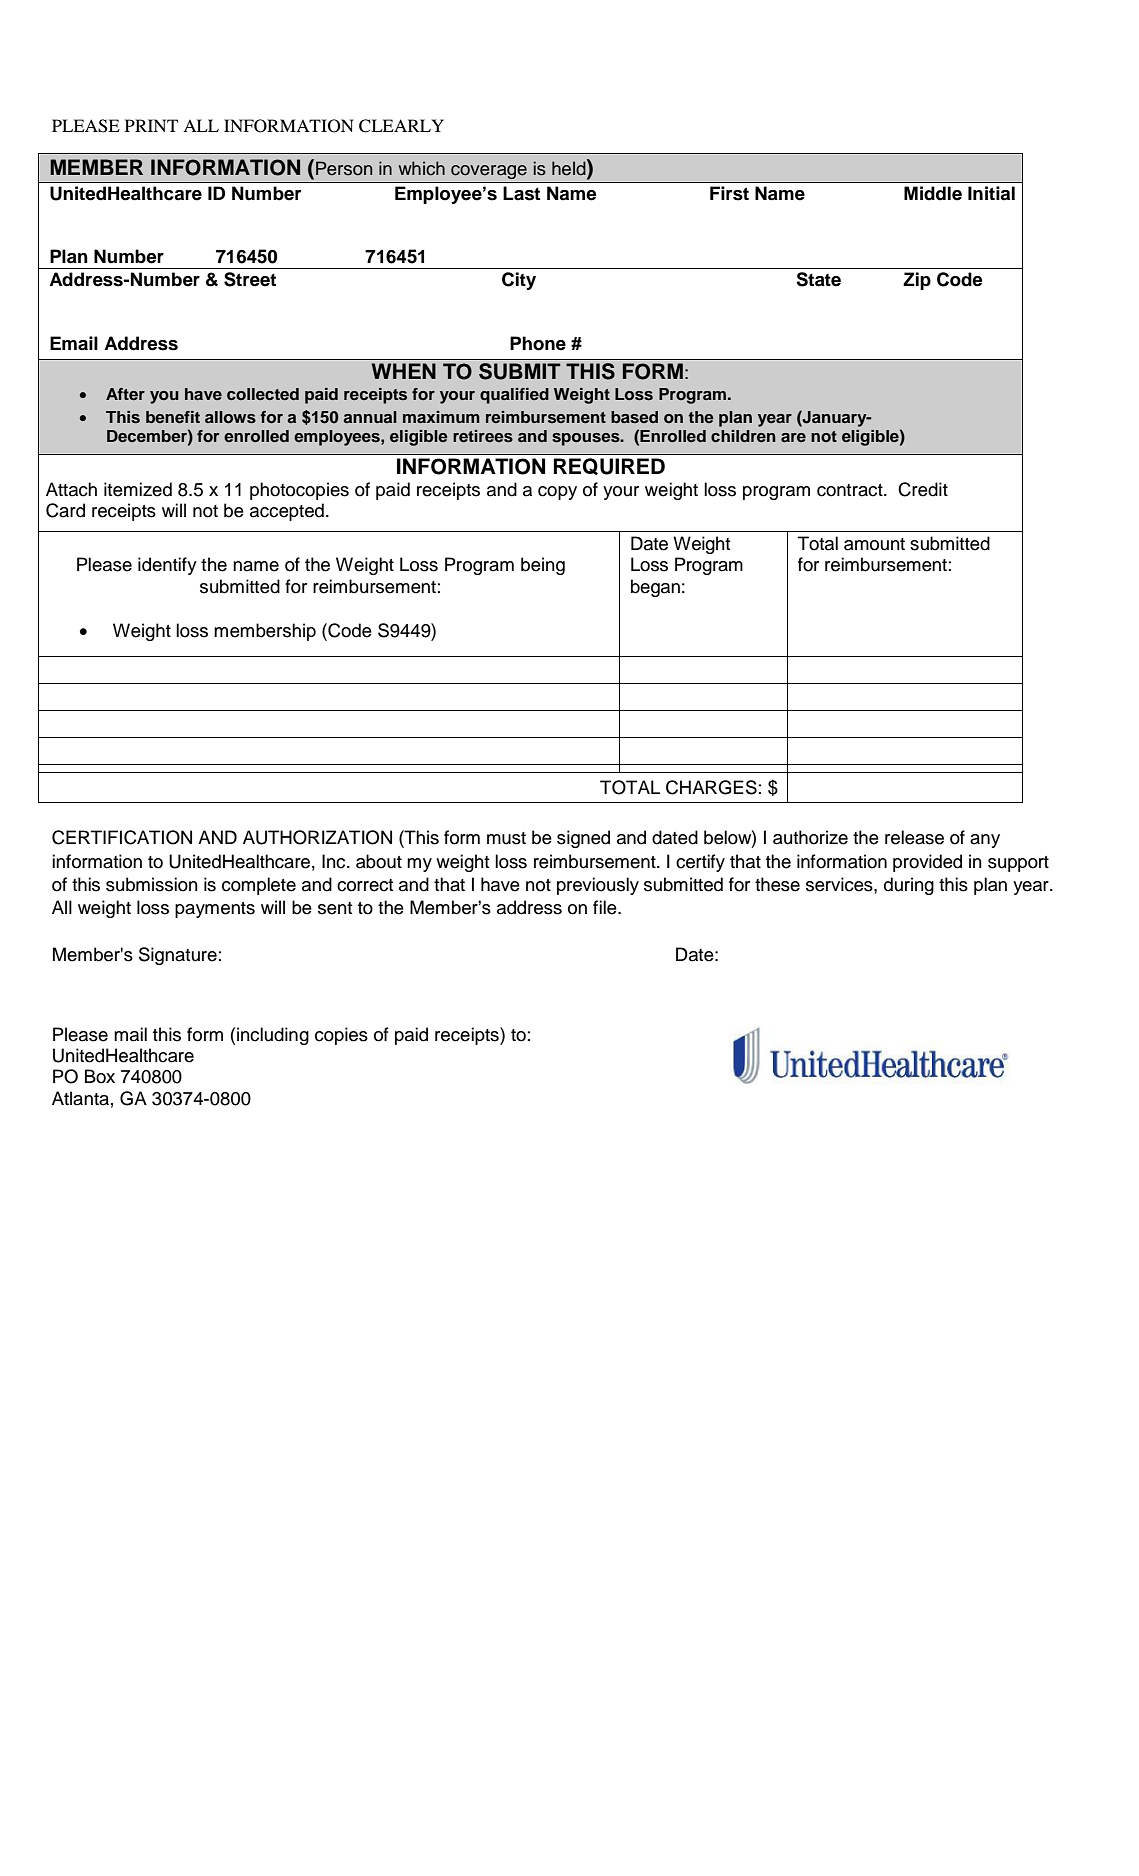  I want to click on being, so click(543, 566).
